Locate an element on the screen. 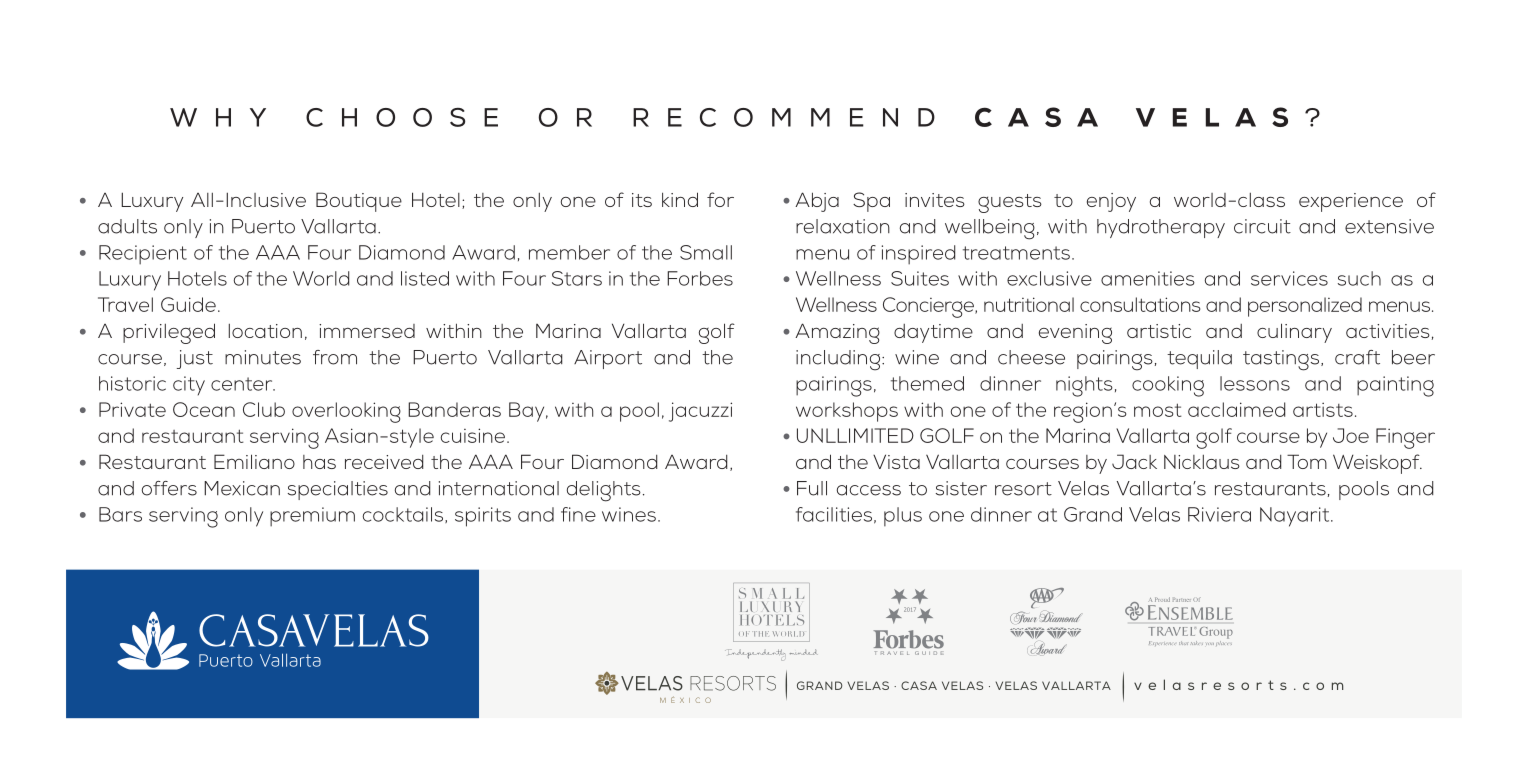  jacuzzi is located at coordinates (700, 412).
